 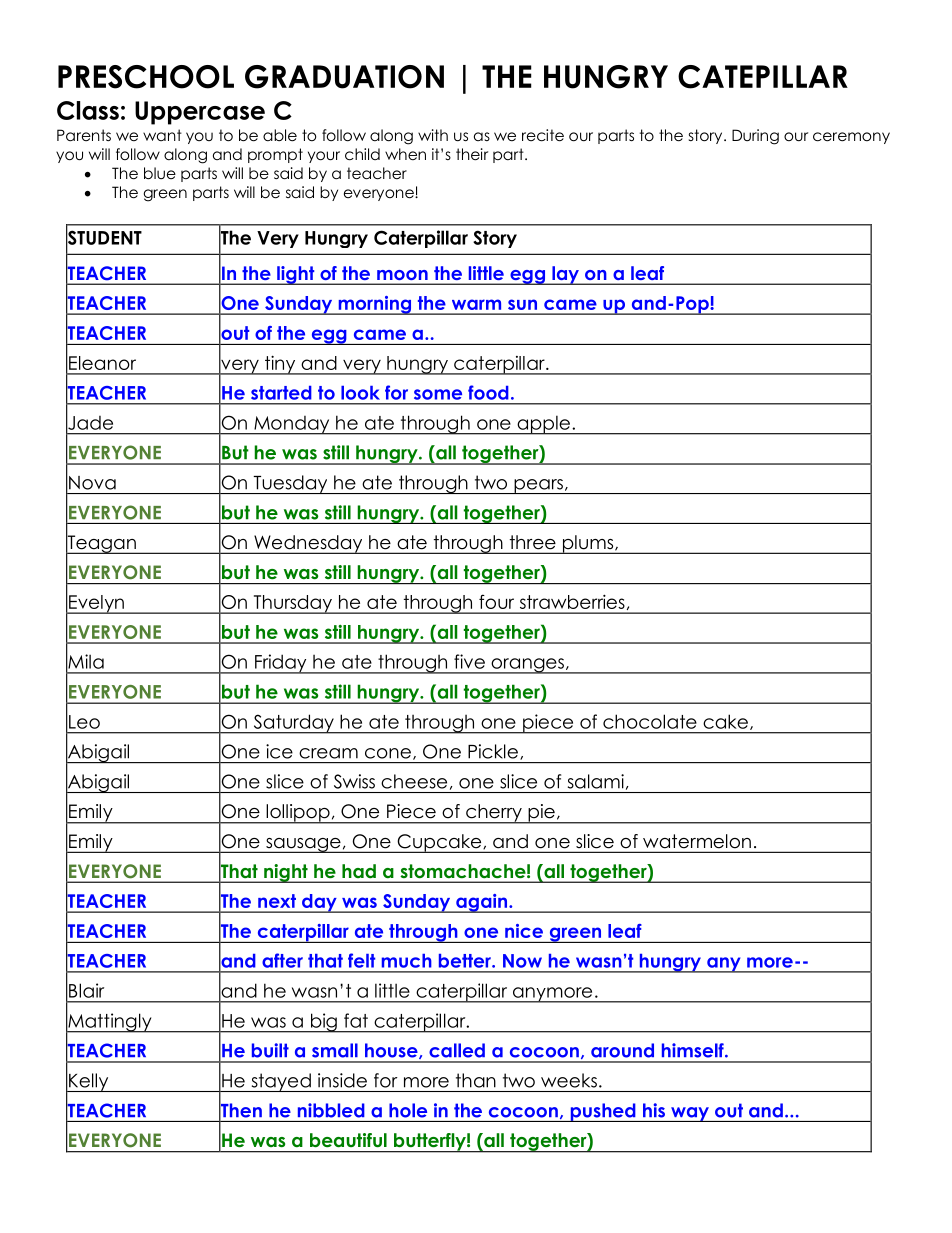 I want to click on stayed, so click(x=281, y=1082).
